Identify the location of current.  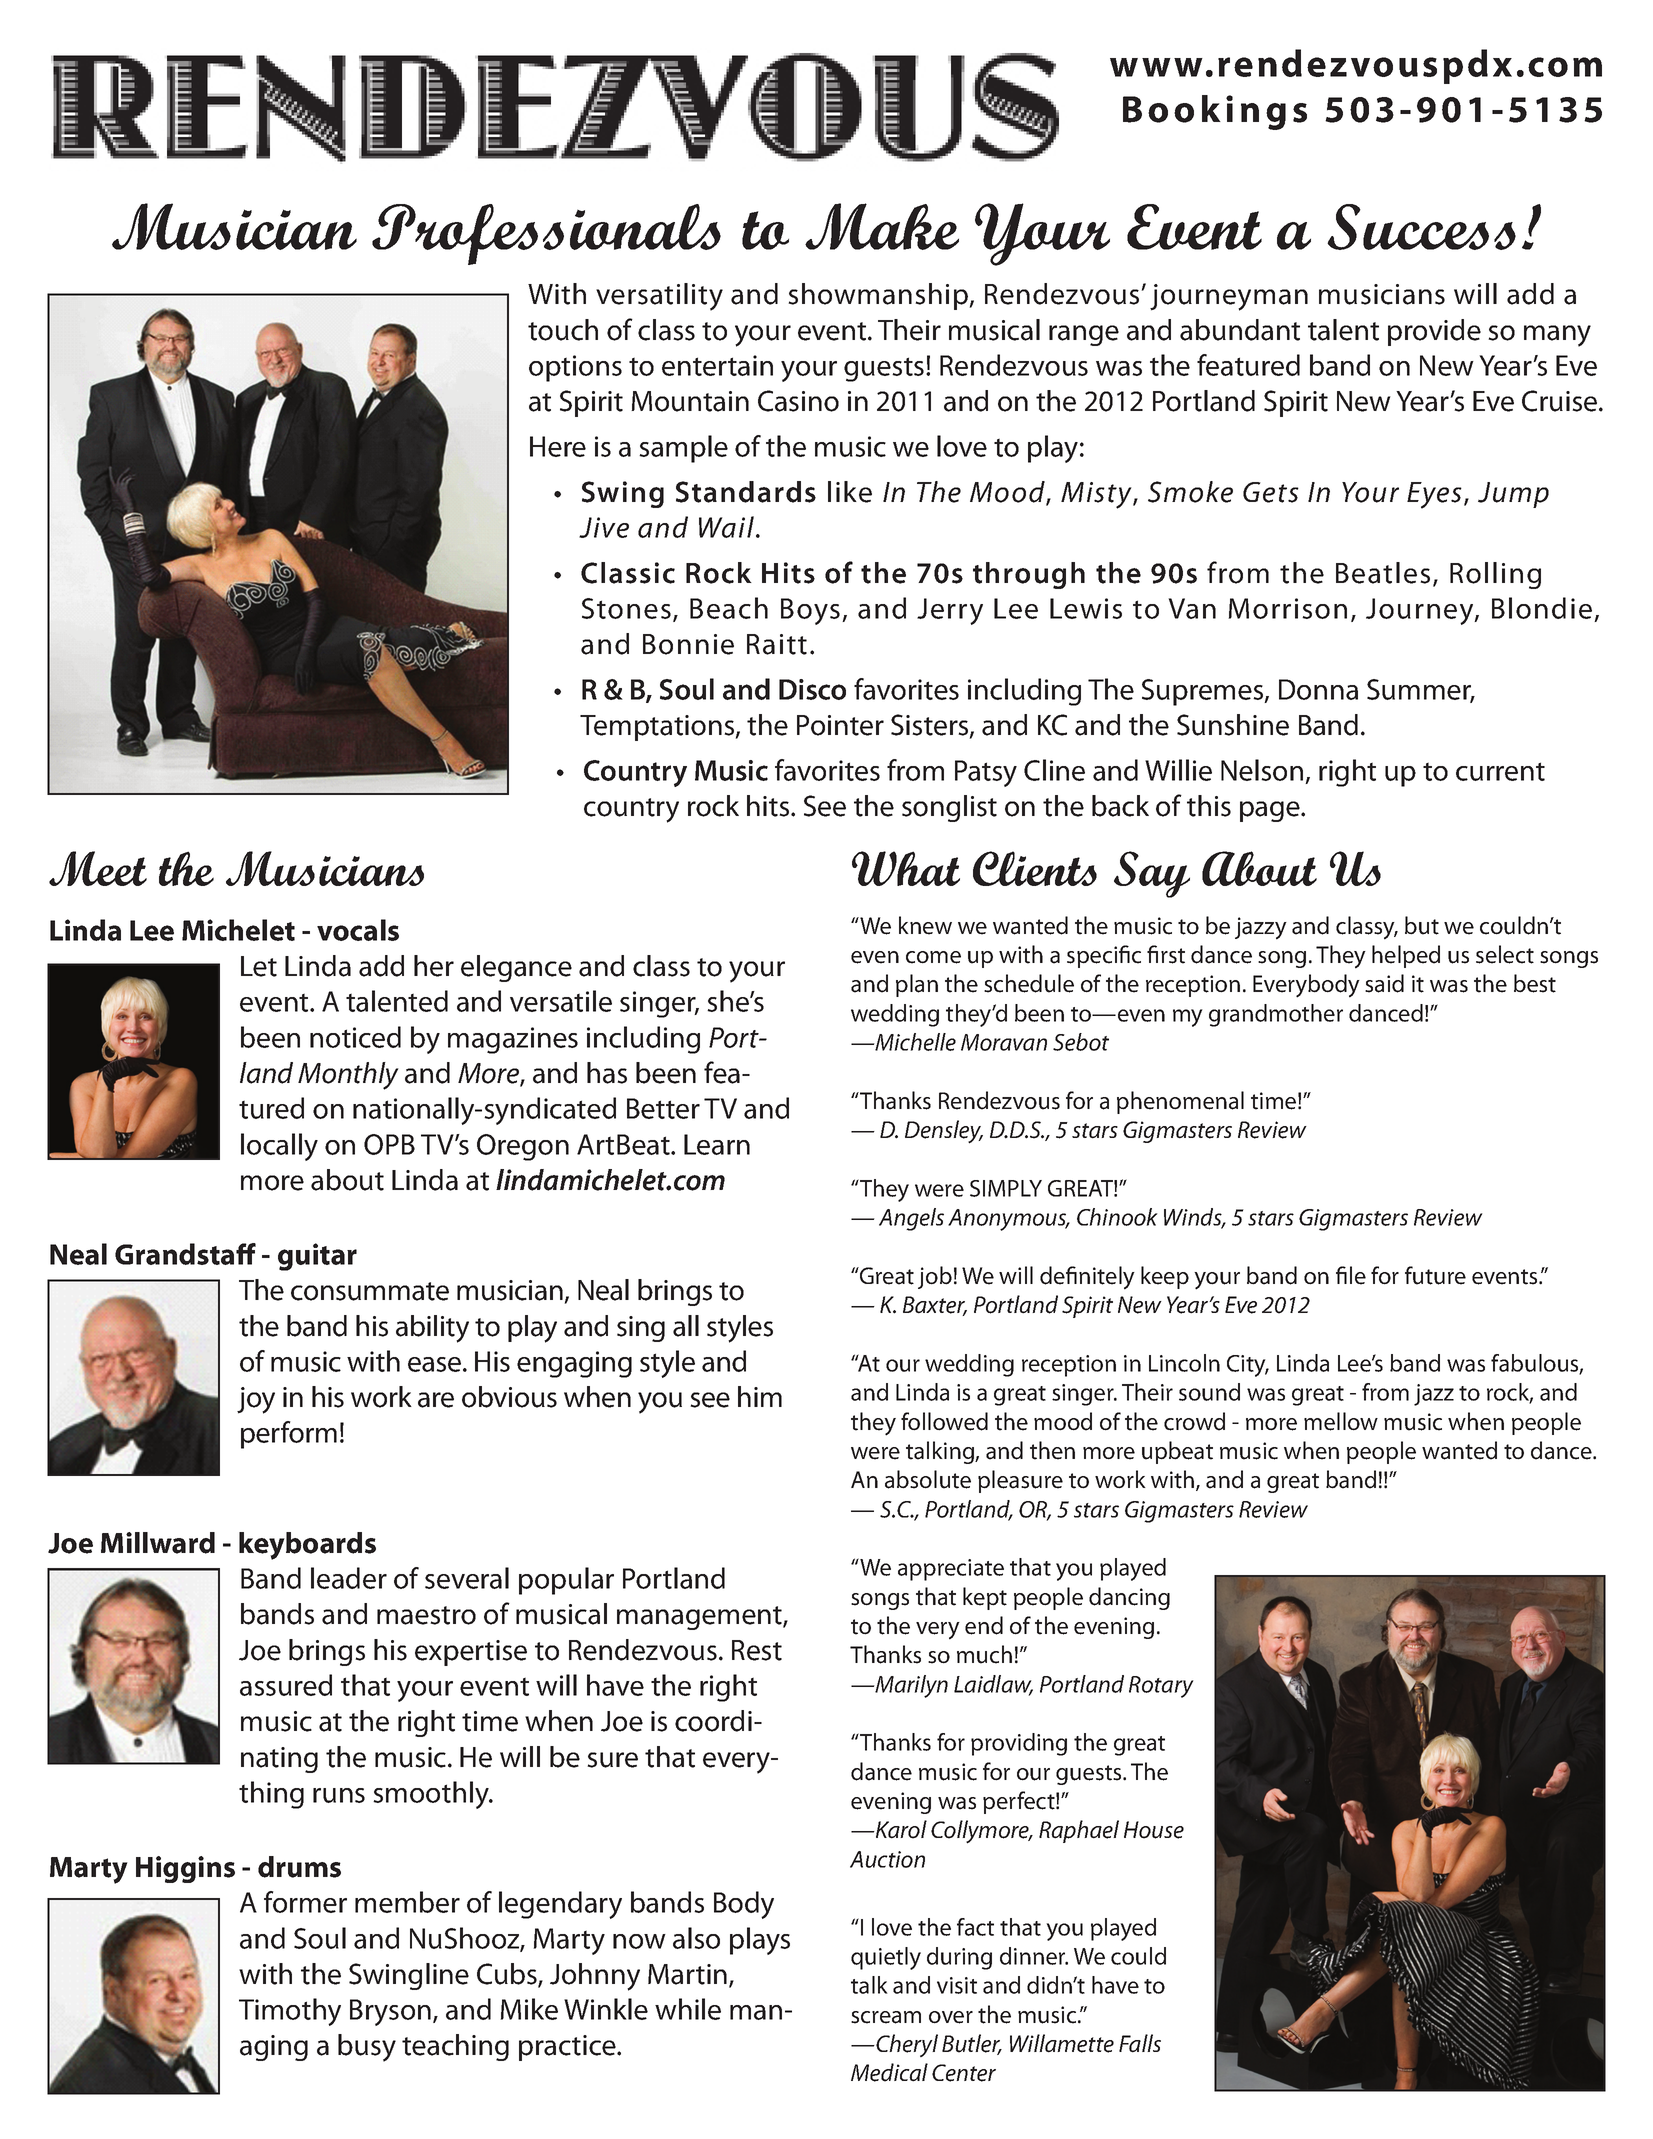
(1500, 771).
